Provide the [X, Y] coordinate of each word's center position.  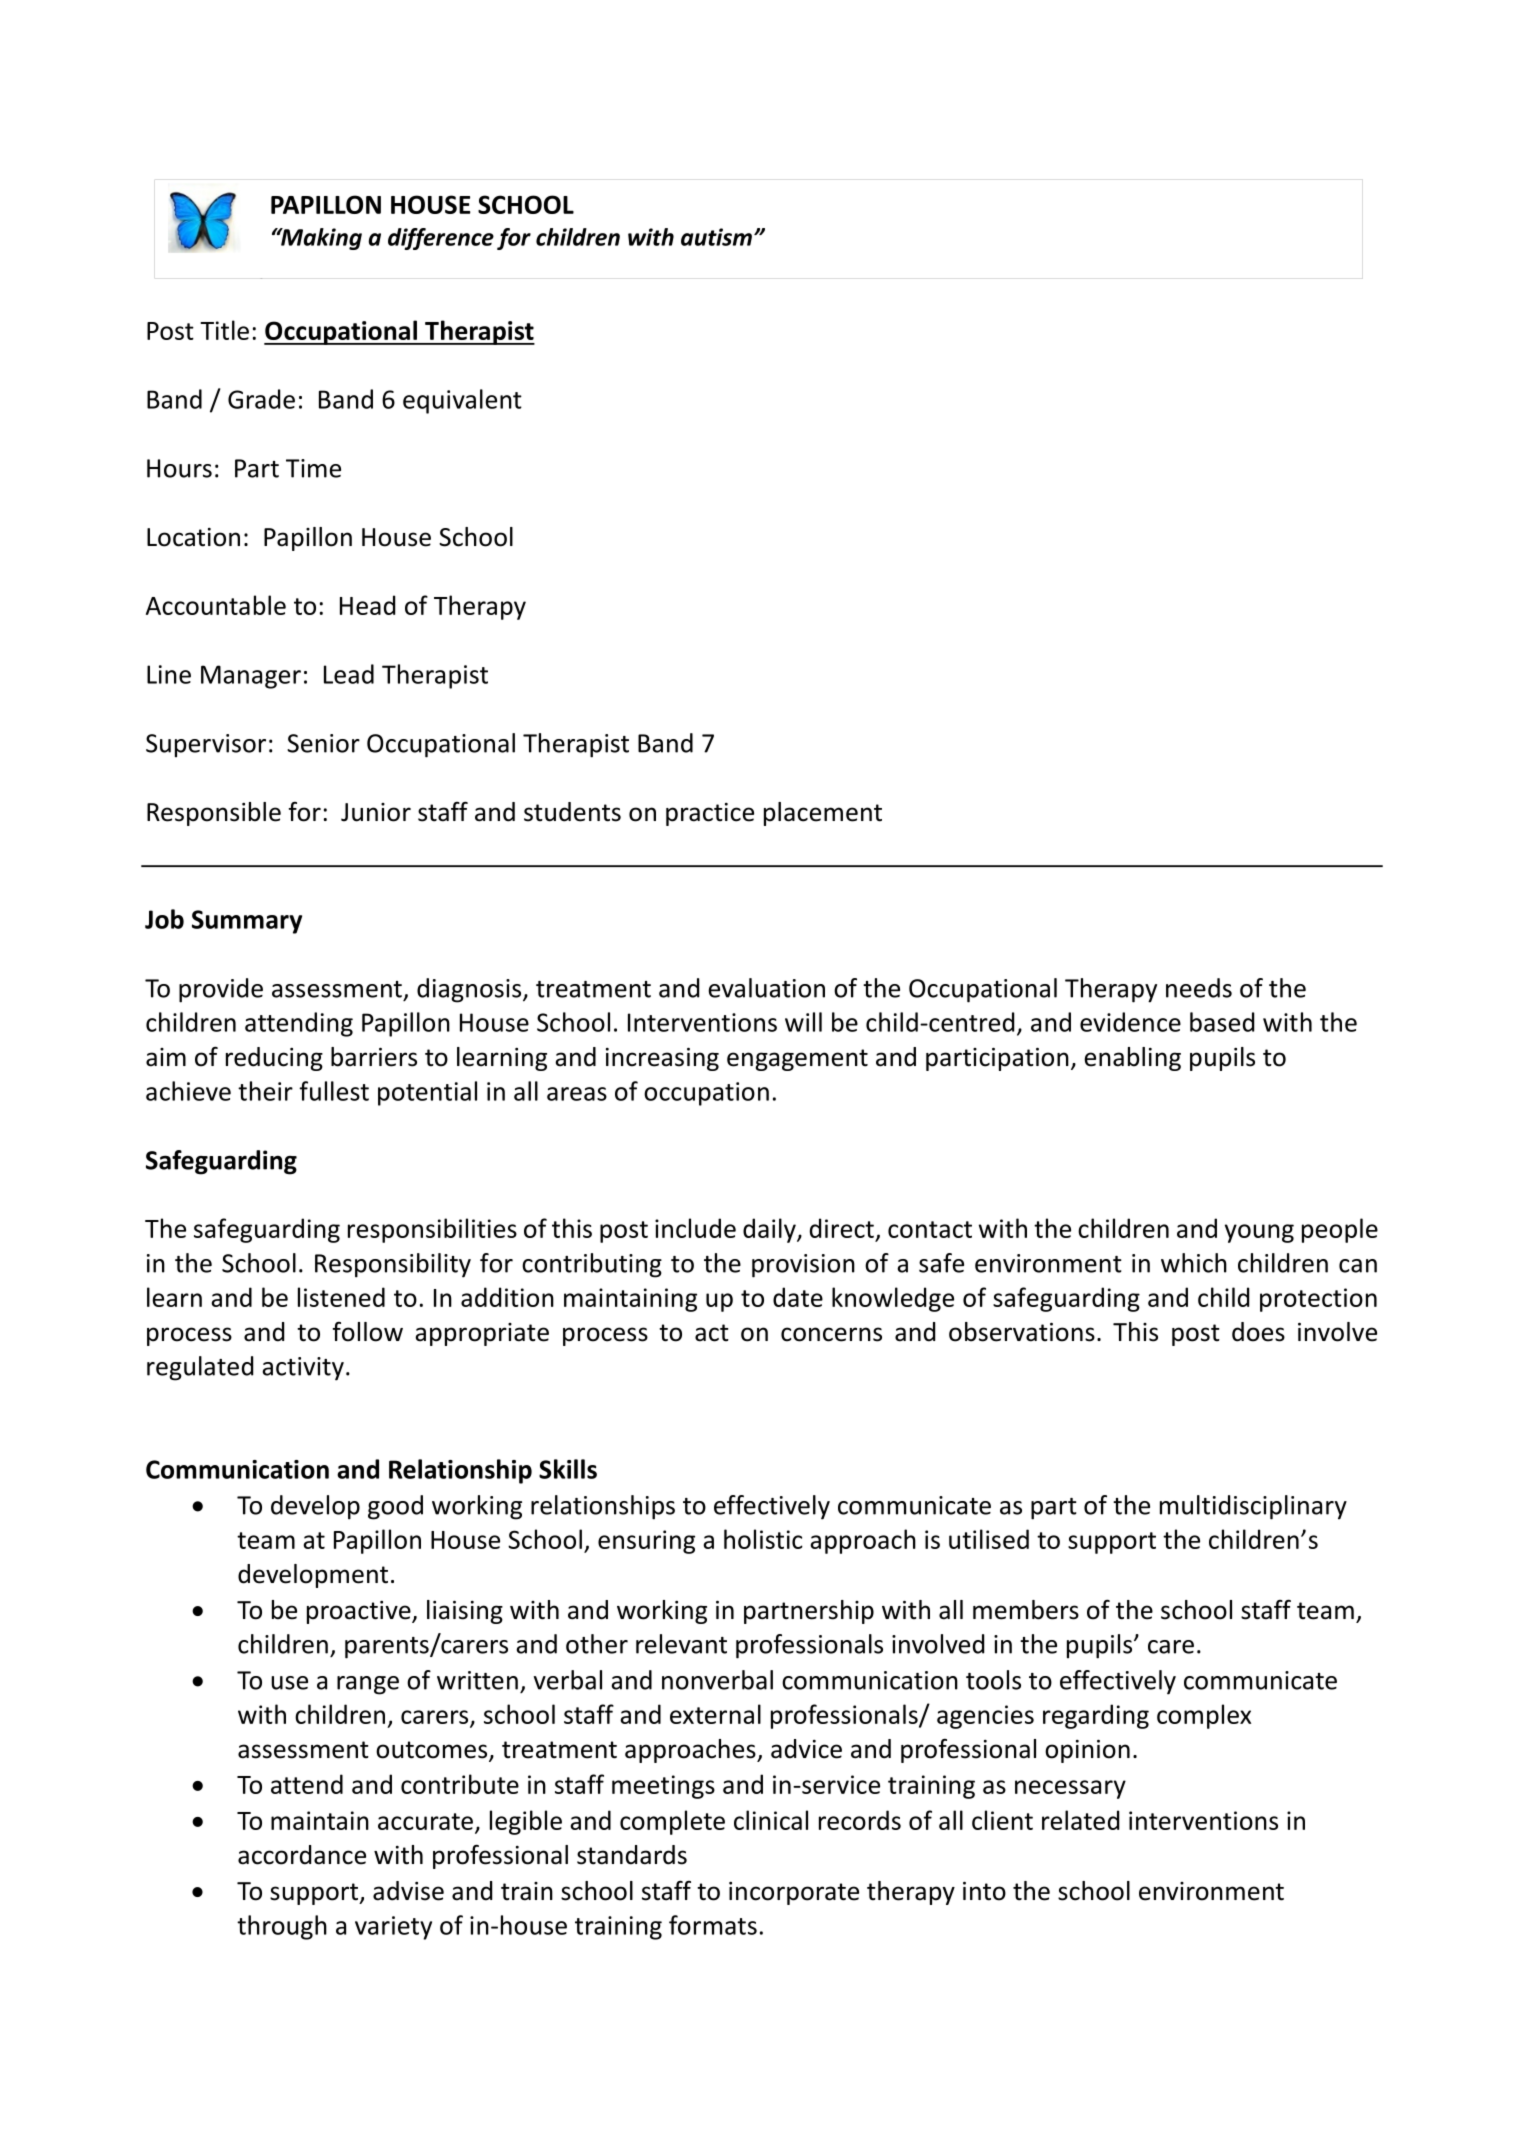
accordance [302, 1855]
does [1258, 1332]
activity [303, 1369]
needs [1199, 988]
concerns [831, 1334]
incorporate [794, 1893]
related [1080, 1820]
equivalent [462, 401]
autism [716, 237]
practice [710, 814]
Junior [376, 812]
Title [224, 330]
